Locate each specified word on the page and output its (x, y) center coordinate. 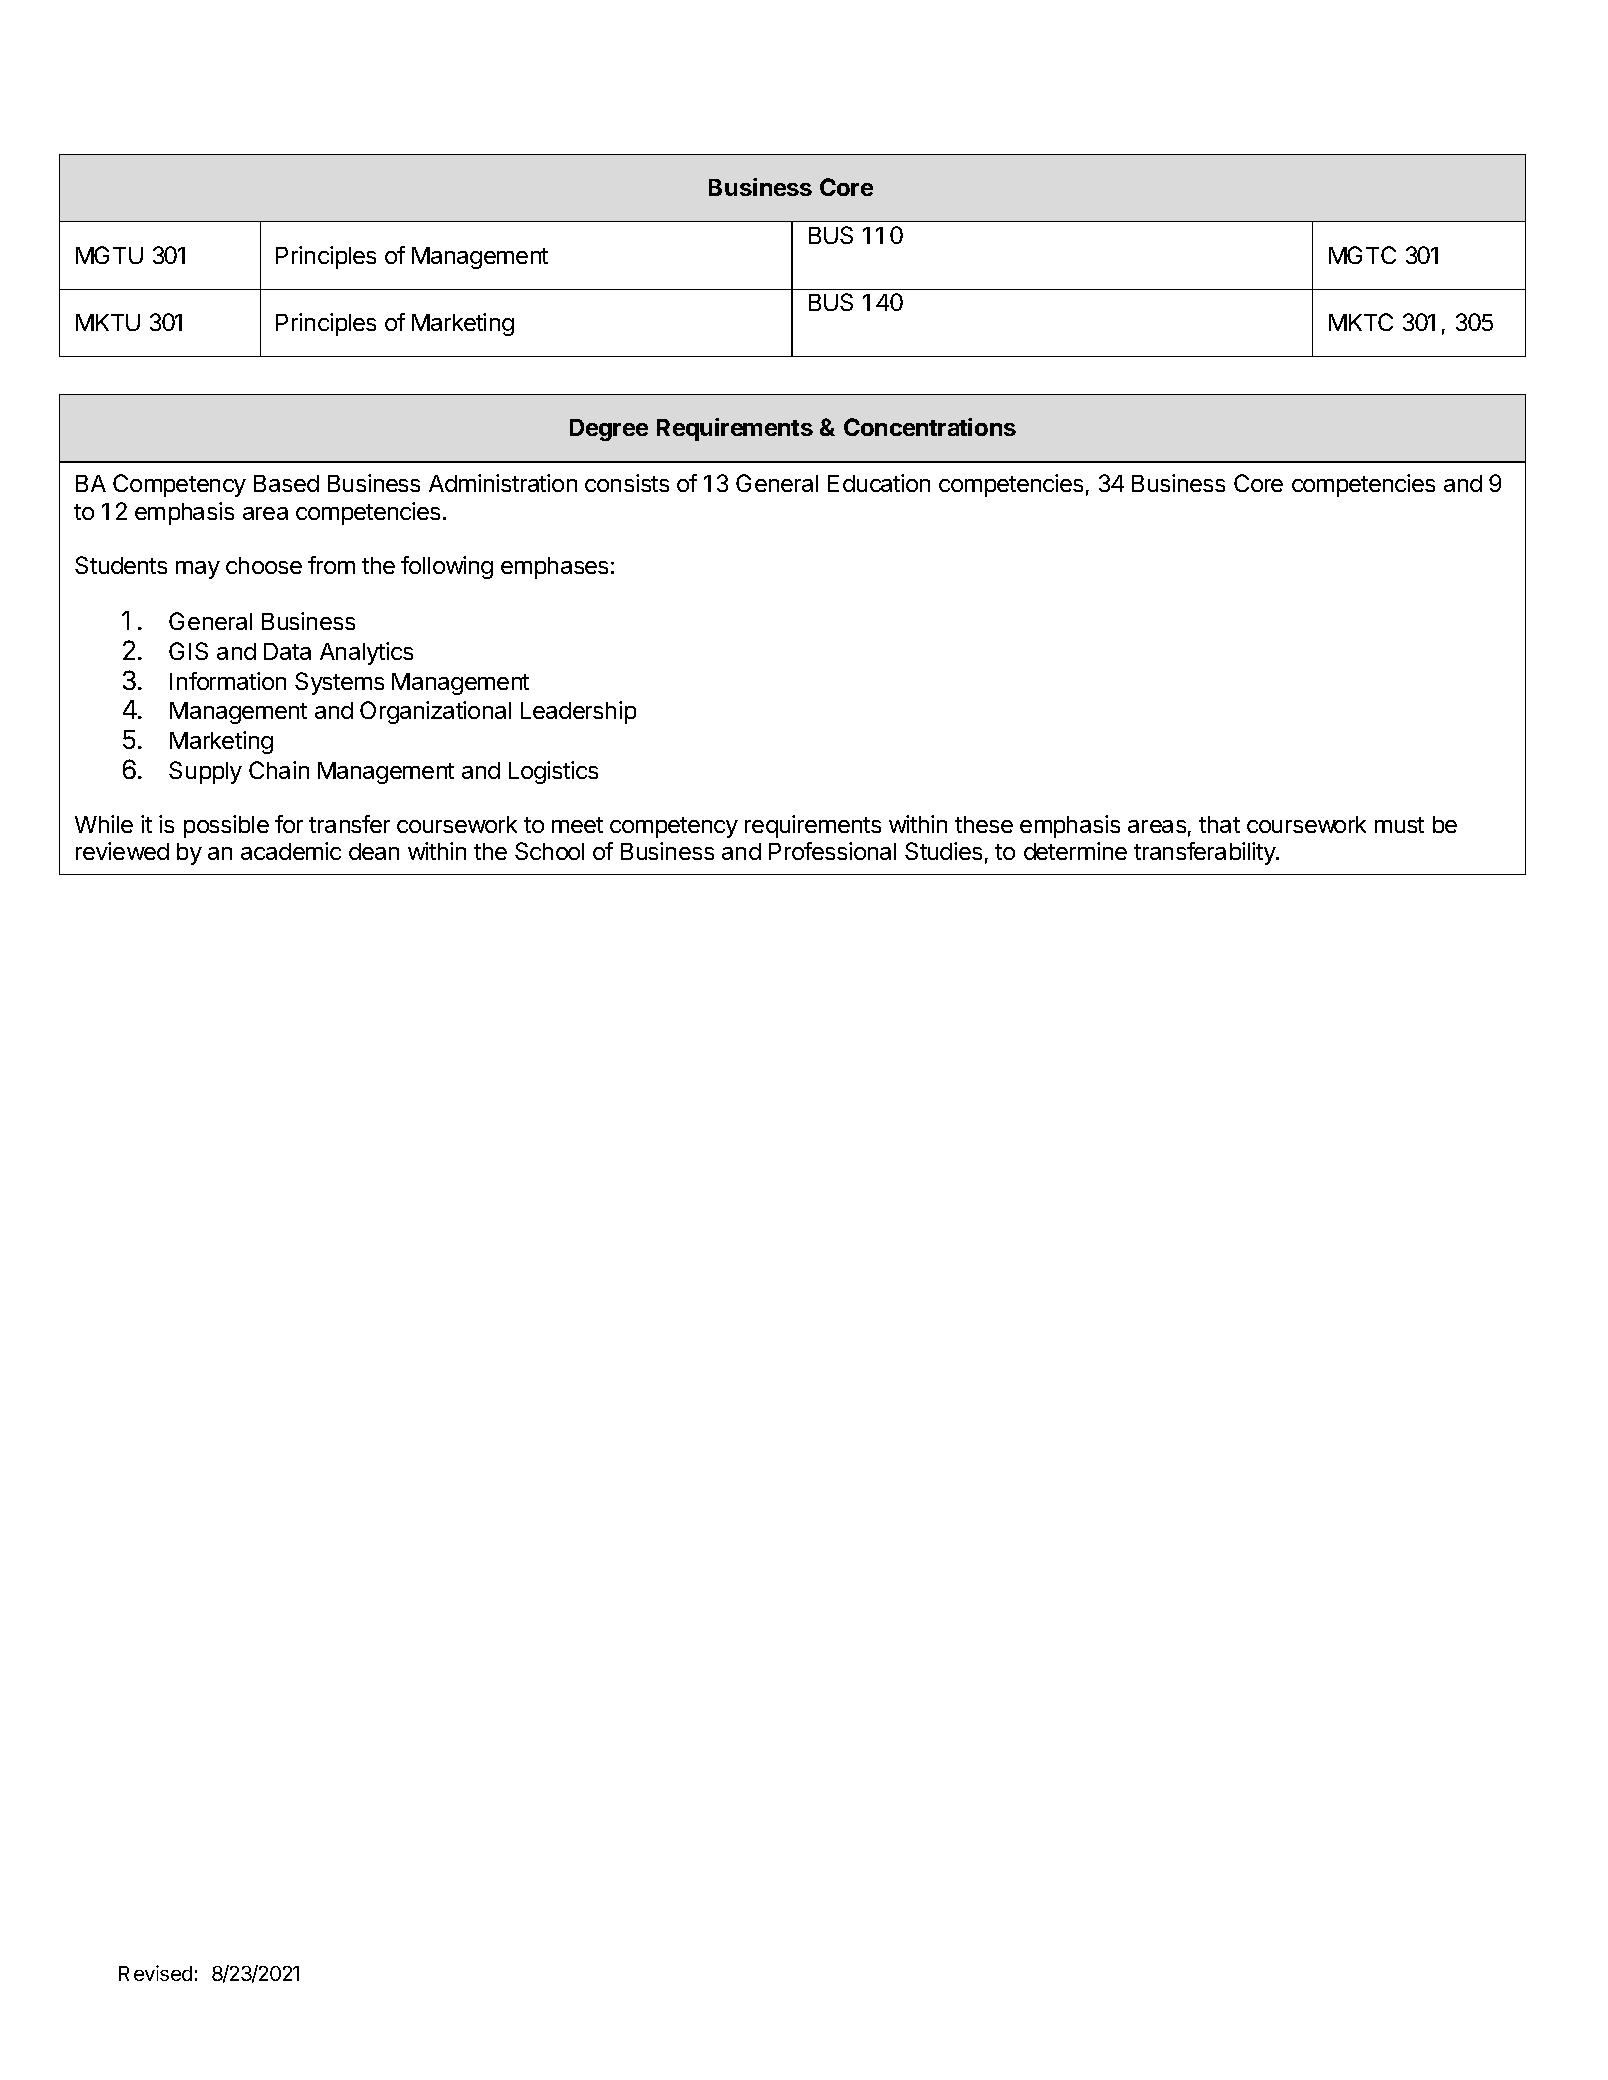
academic (291, 851)
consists (627, 483)
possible (226, 826)
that (1219, 824)
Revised (155, 1973)
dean (374, 851)
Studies (943, 851)
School (549, 851)
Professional (832, 851)
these (984, 824)
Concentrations (930, 427)
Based (286, 483)
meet (577, 825)
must (1399, 825)
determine (1075, 851)
